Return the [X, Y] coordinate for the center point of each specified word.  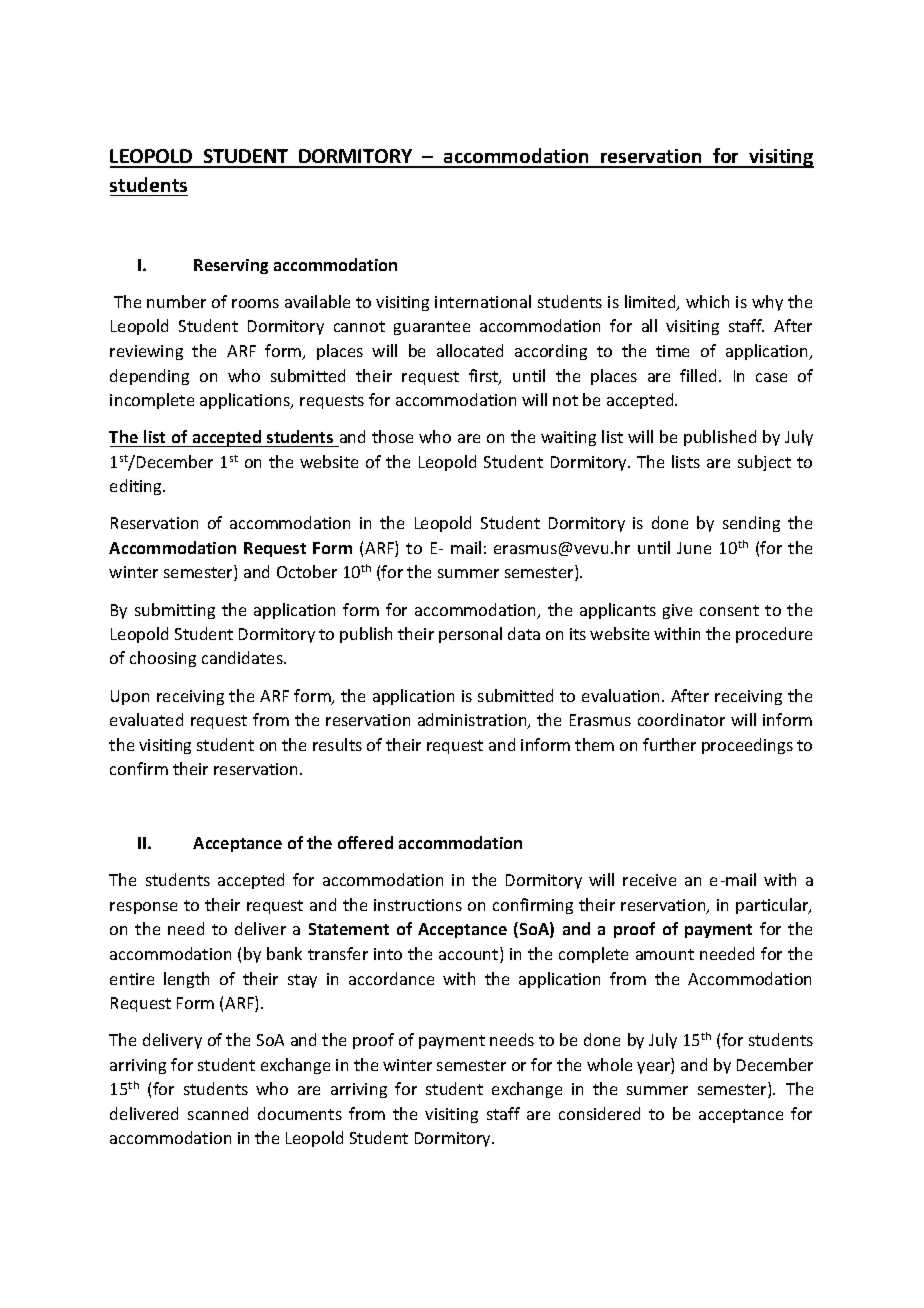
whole [609, 1064]
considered [599, 1113]
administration [473, 721]
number [176, 301]
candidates [243, 657]
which [707, 301]
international [483, 301]
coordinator [681, 719]
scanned [218, 1113]
